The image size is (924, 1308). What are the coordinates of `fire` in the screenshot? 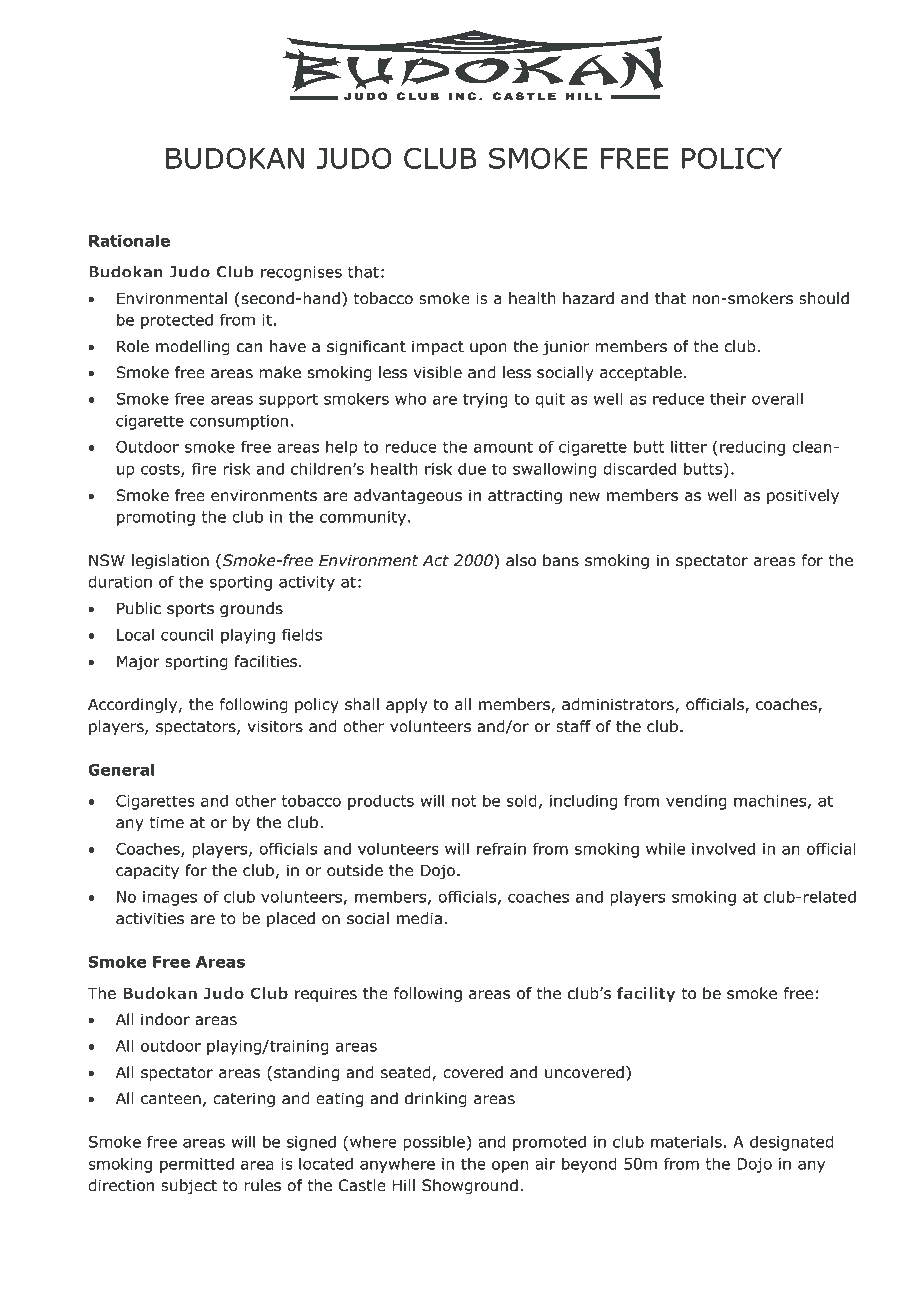 It's located at (204, 468).
